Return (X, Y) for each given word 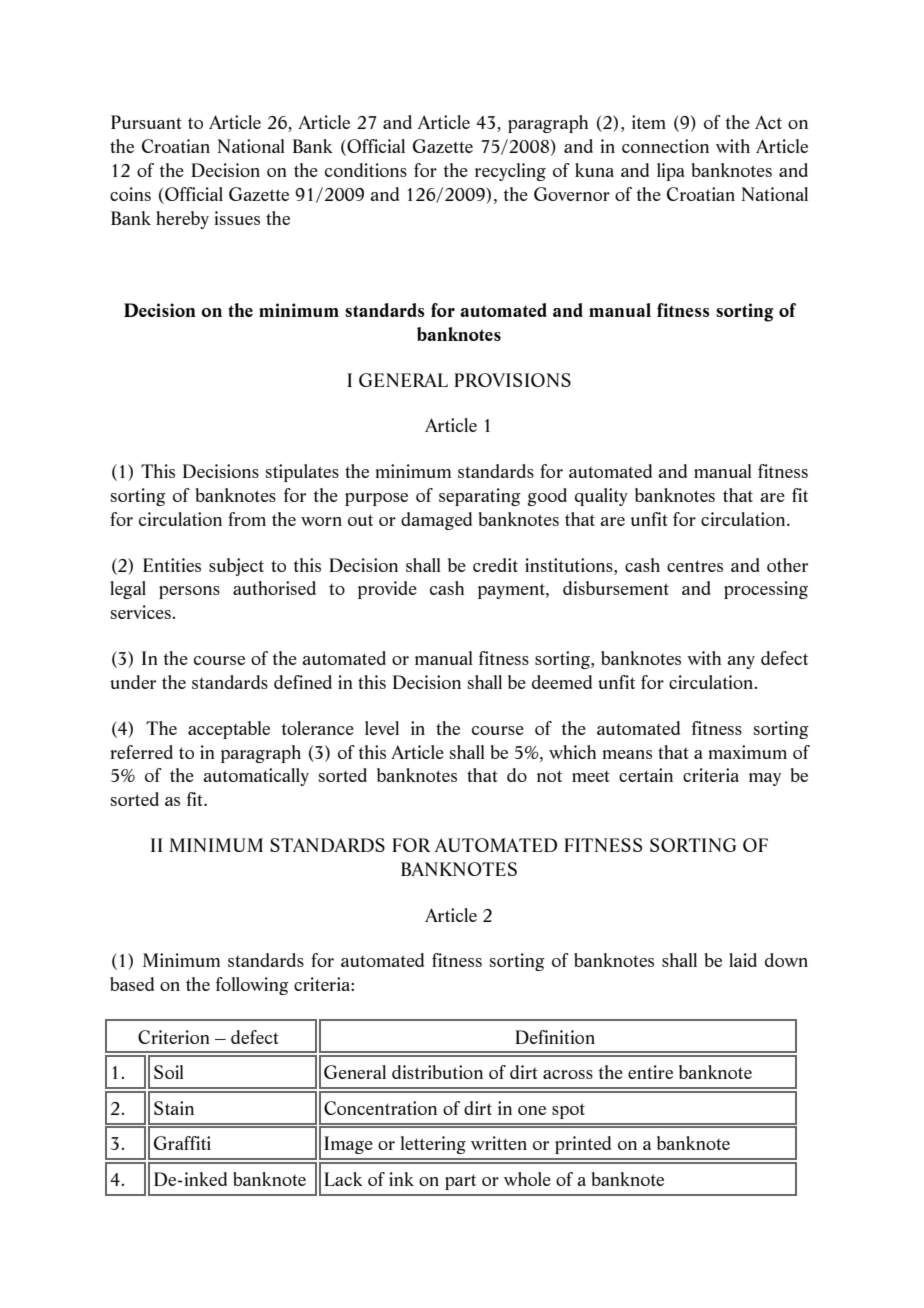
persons (189, 592)
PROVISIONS (512, 380)
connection (665, 146)
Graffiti (182, 1143)
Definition (555, 1037)
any (741, 662)
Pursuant (146, 122)
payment (512, 591)
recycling (510, 172)
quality (601, 497)
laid (743, 960)
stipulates (302, 473)
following (252, 986)
